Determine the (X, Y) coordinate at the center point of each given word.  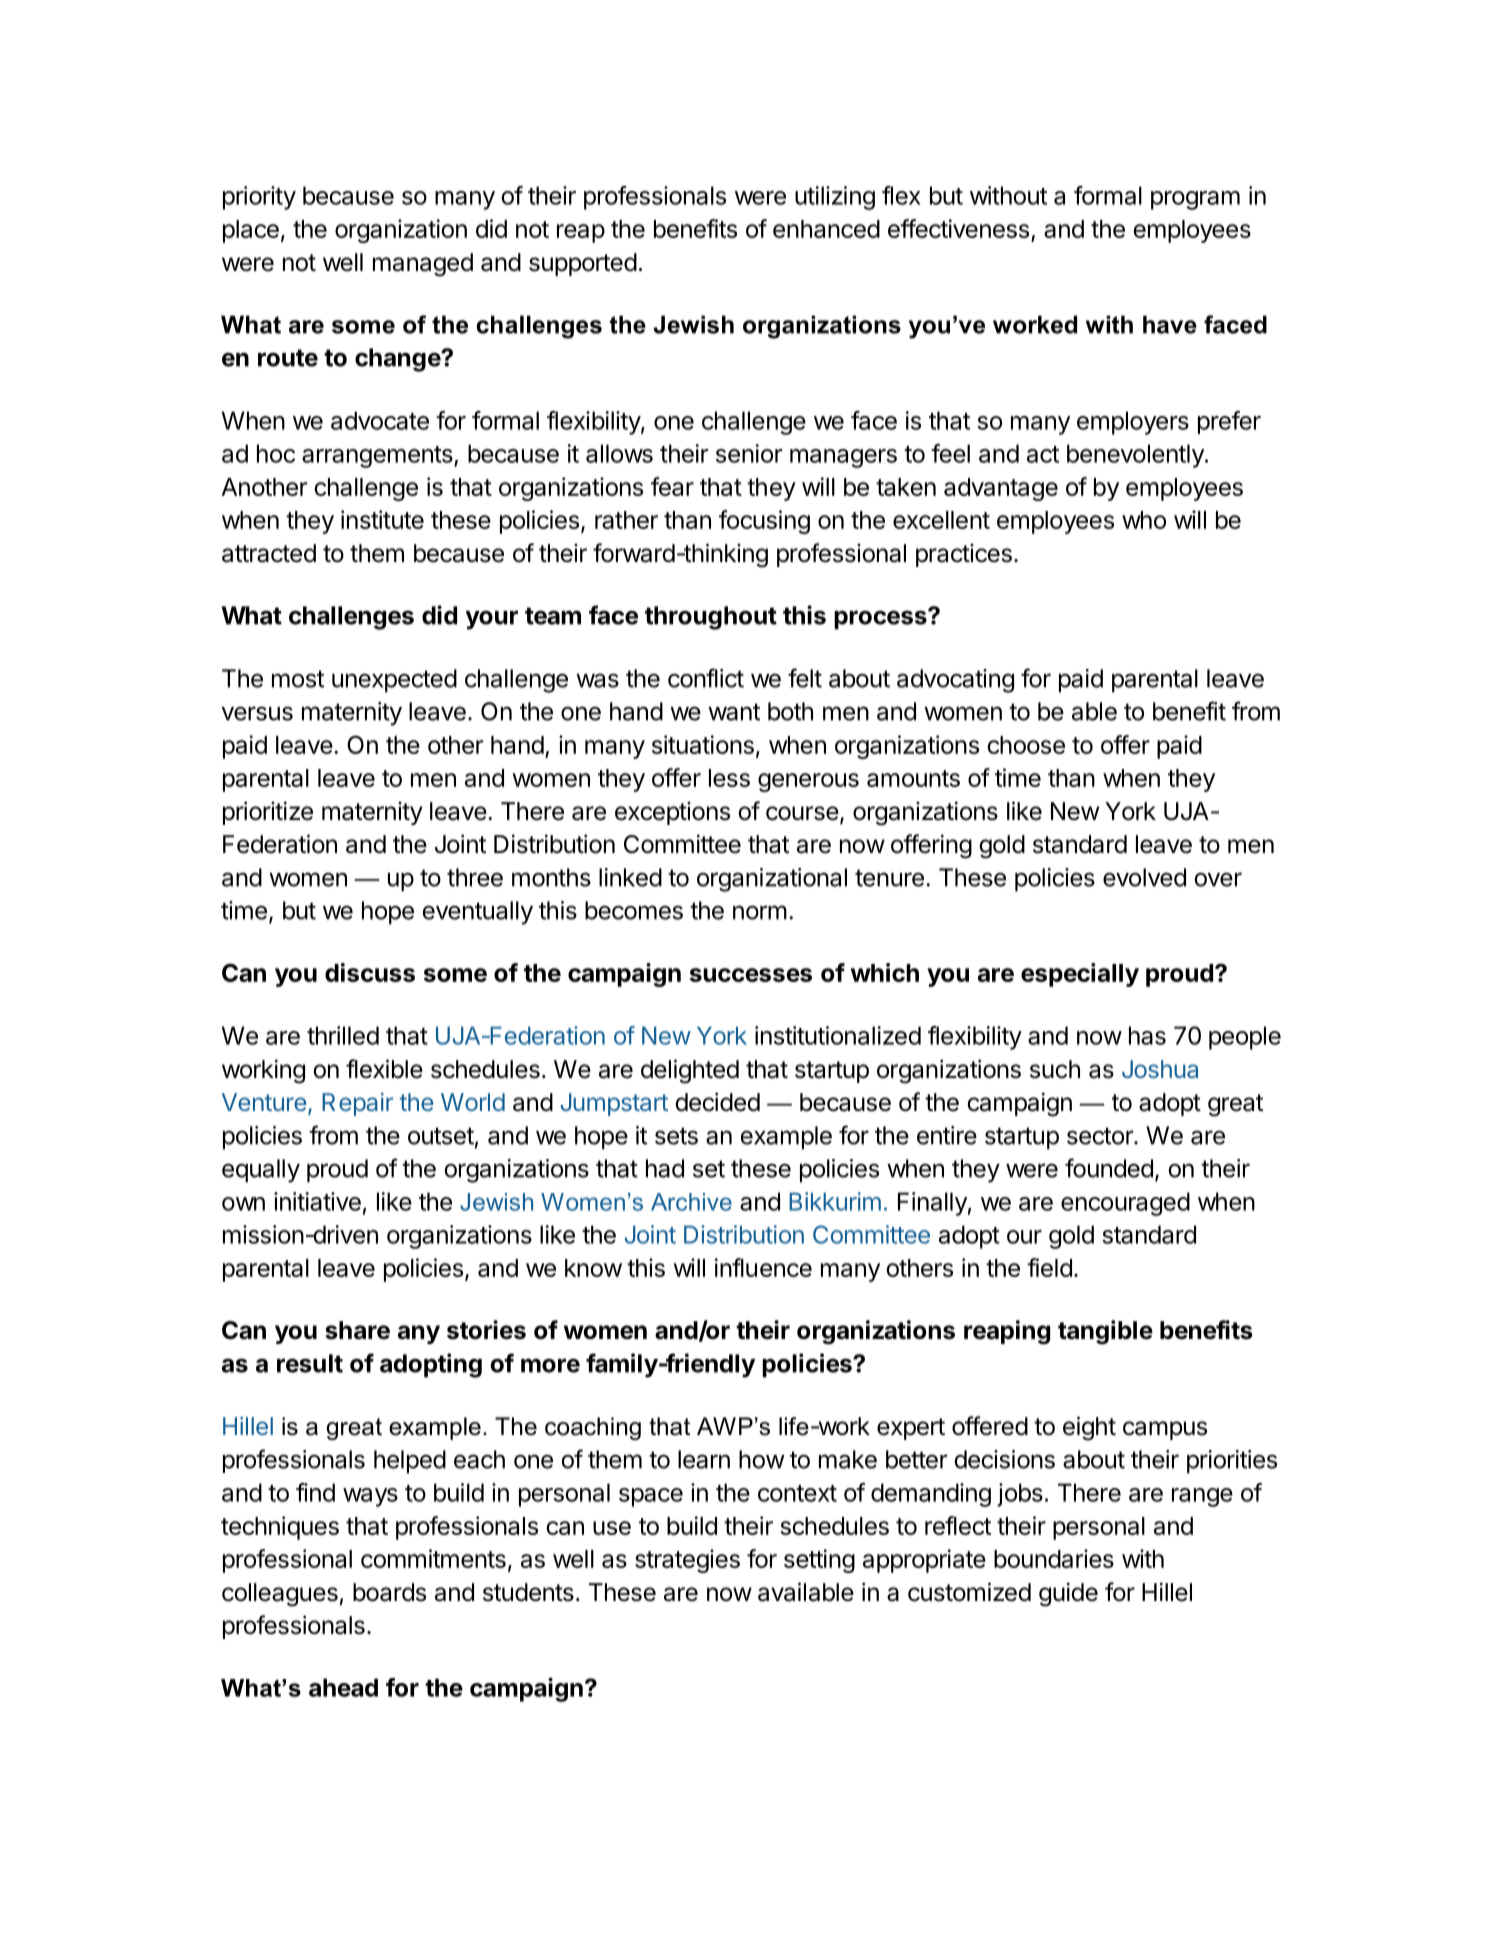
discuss (370, 972)
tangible (1105, 1332)
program (1195, 200)
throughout (711, 618)
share (357, 1330)
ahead (343, 1687)
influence (763, 1267)
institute (382, 519)
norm (760, 912)
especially (1080, 975)
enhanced (826, 229)
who (1144, 520)
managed (423, 265)
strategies (687, 1561)
